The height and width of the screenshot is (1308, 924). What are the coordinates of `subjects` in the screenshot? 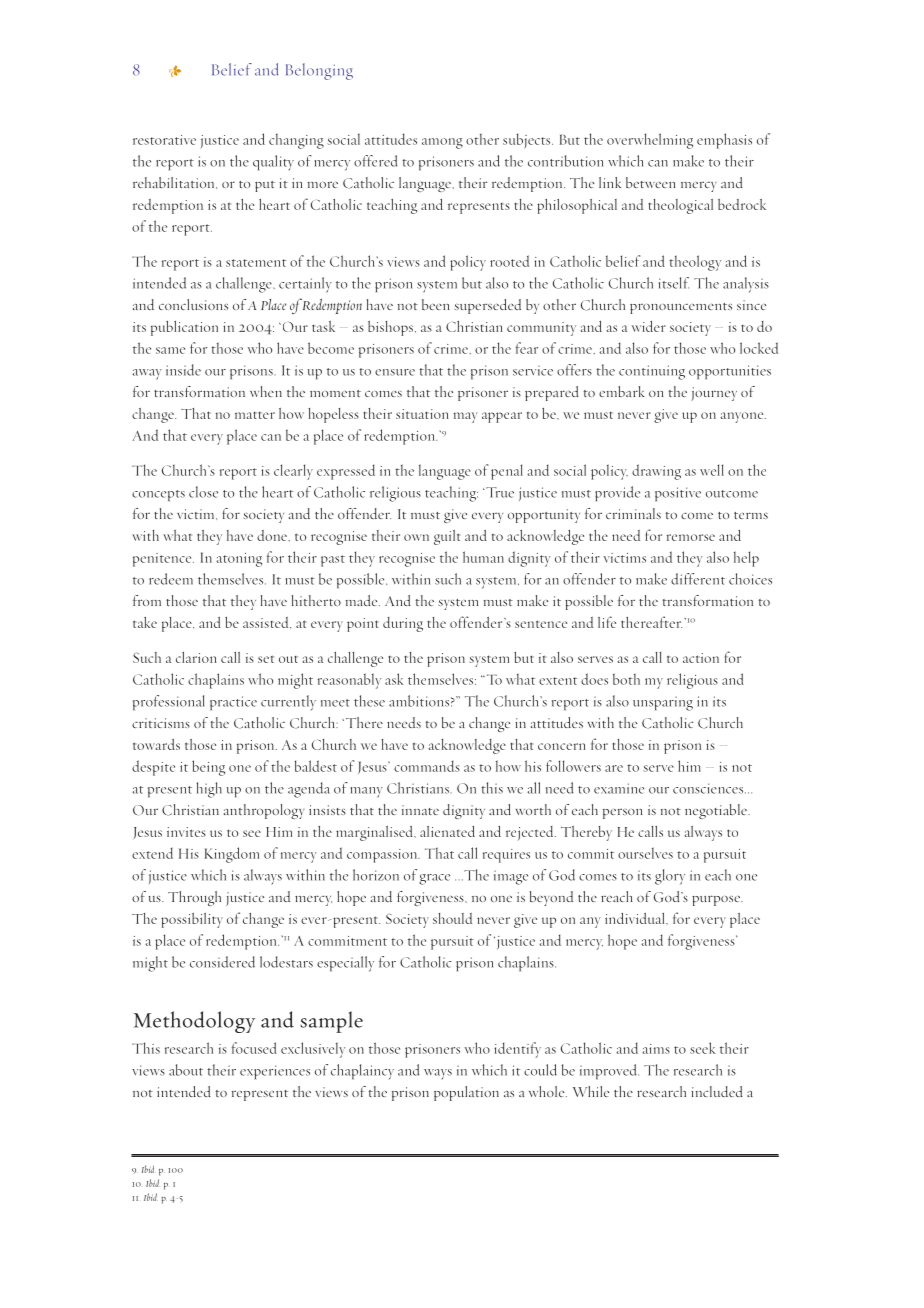 It's located at (528, 141).
